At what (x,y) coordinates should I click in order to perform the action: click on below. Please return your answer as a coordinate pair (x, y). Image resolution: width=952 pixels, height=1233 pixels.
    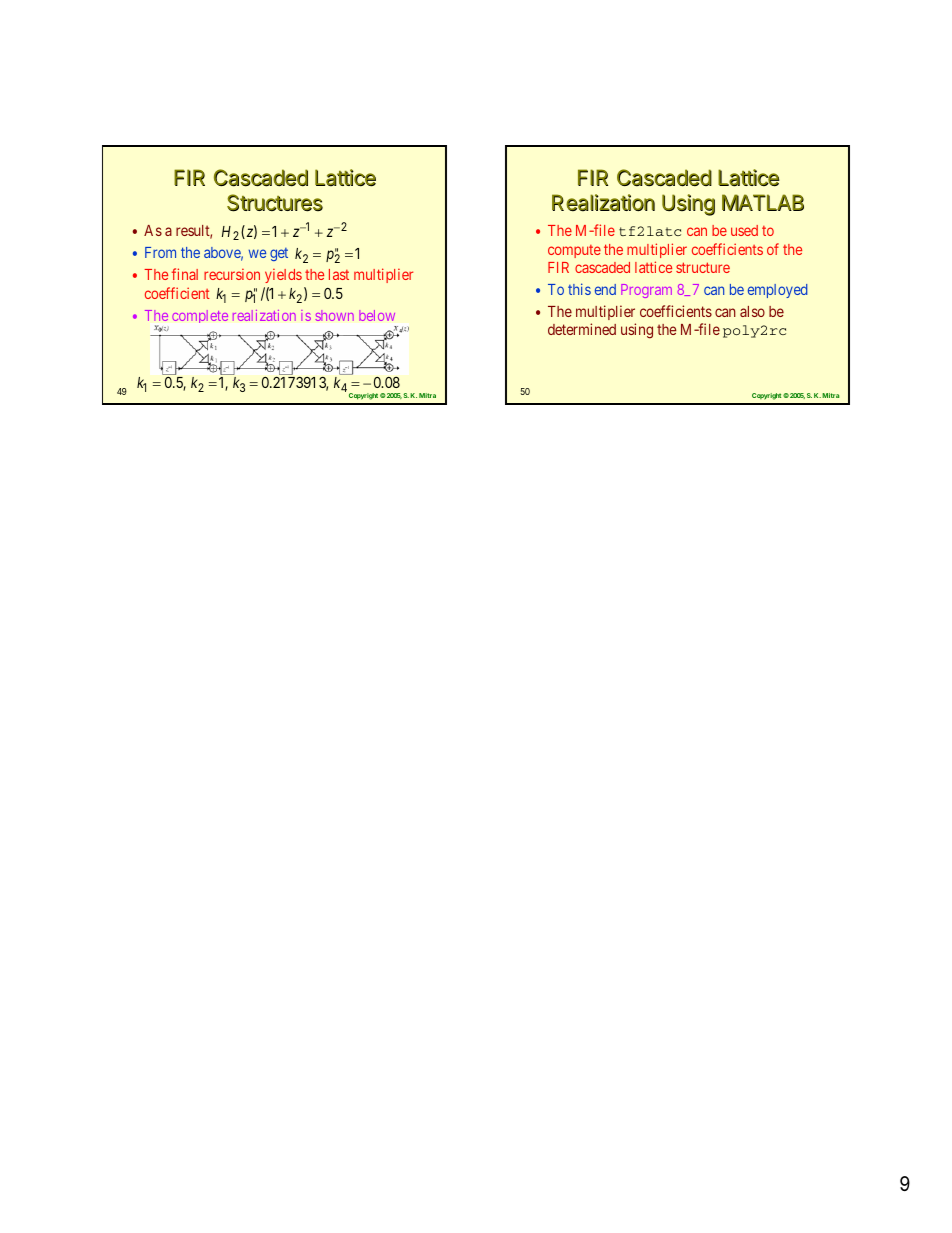
    Looking at the image, I should click on (377, 315).
